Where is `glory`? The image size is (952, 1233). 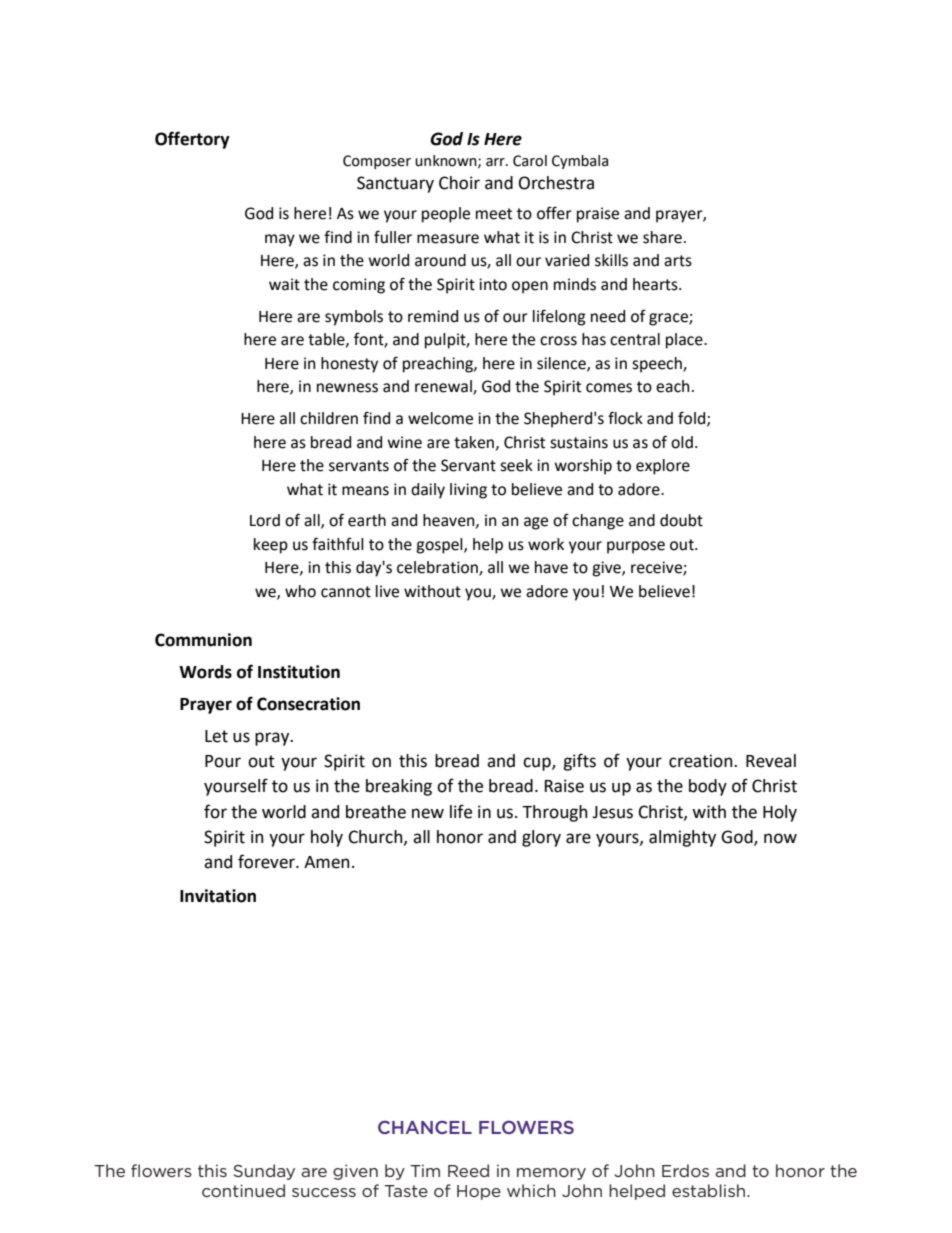
glory is located at coordinates (541, 838).
